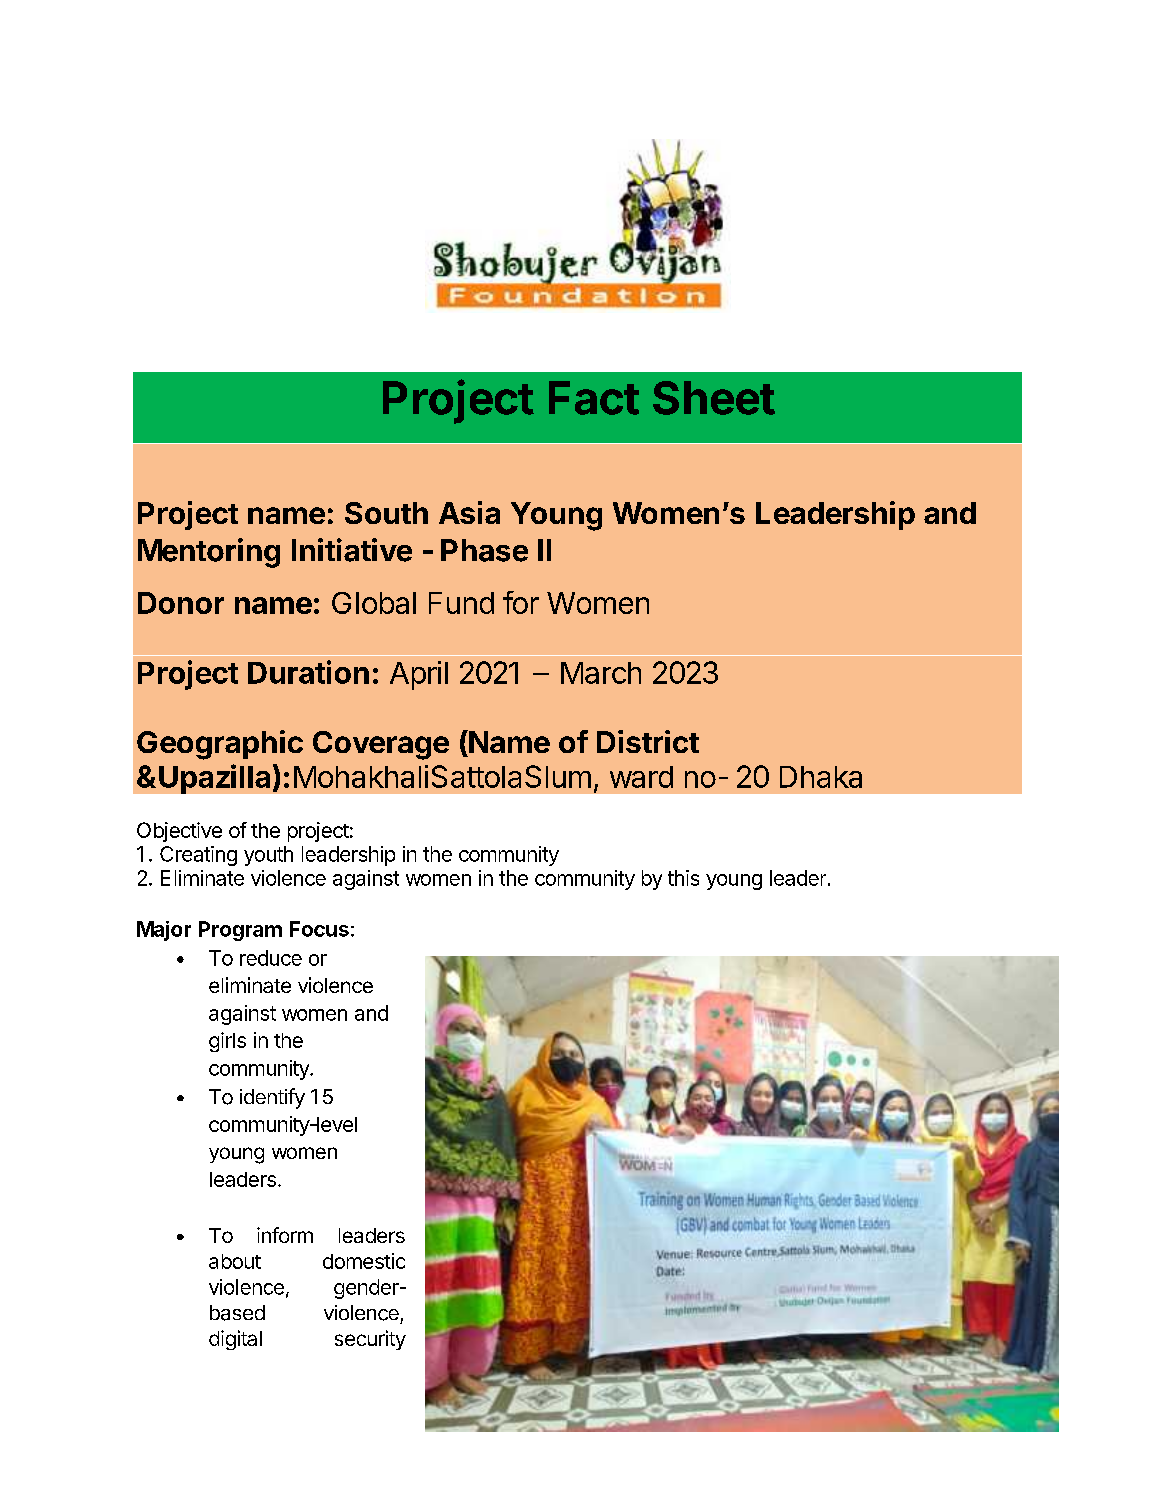  I want to click on domestic, so click(364, 1261).
